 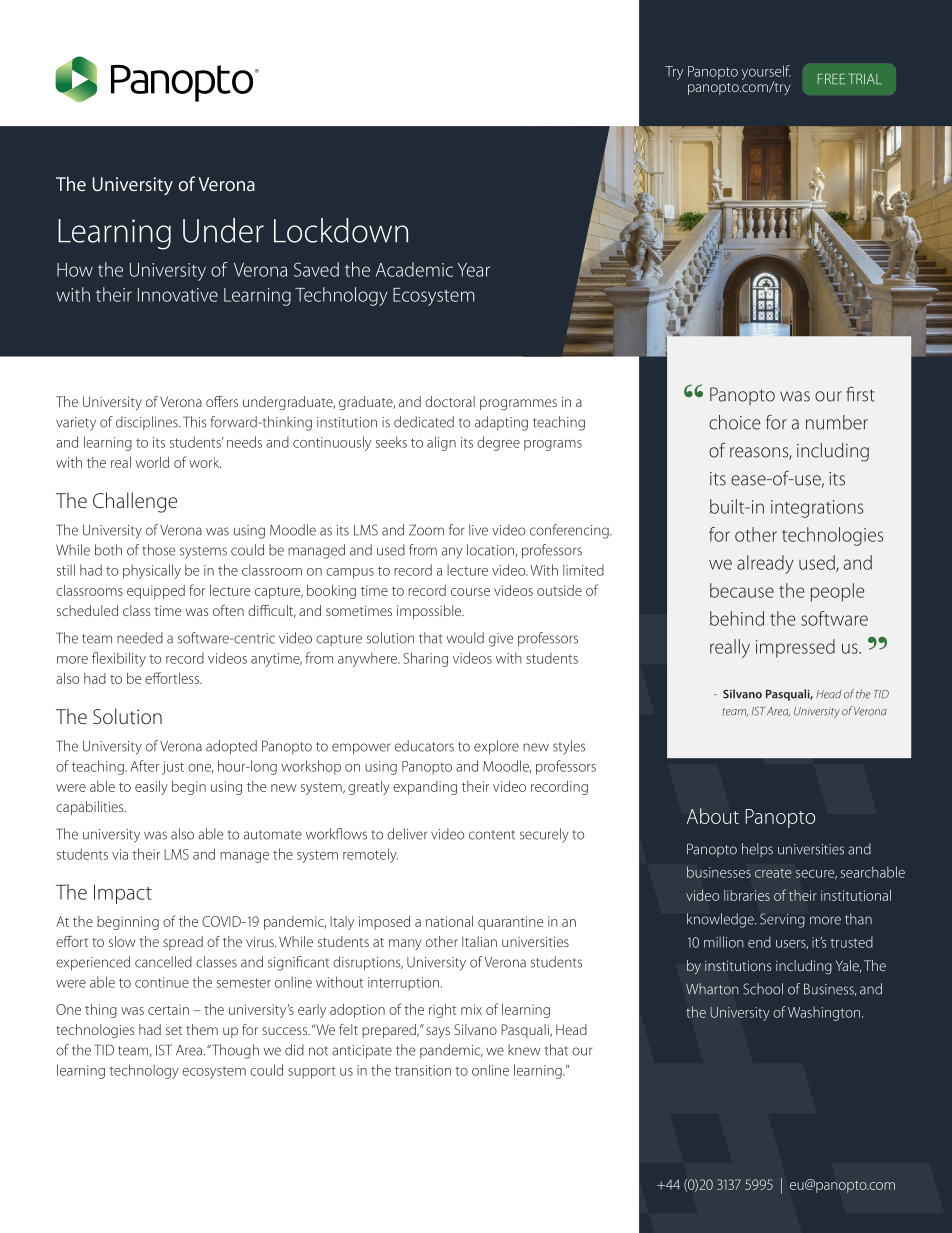 I want to click on FREE, so click(x=831, y=78).
